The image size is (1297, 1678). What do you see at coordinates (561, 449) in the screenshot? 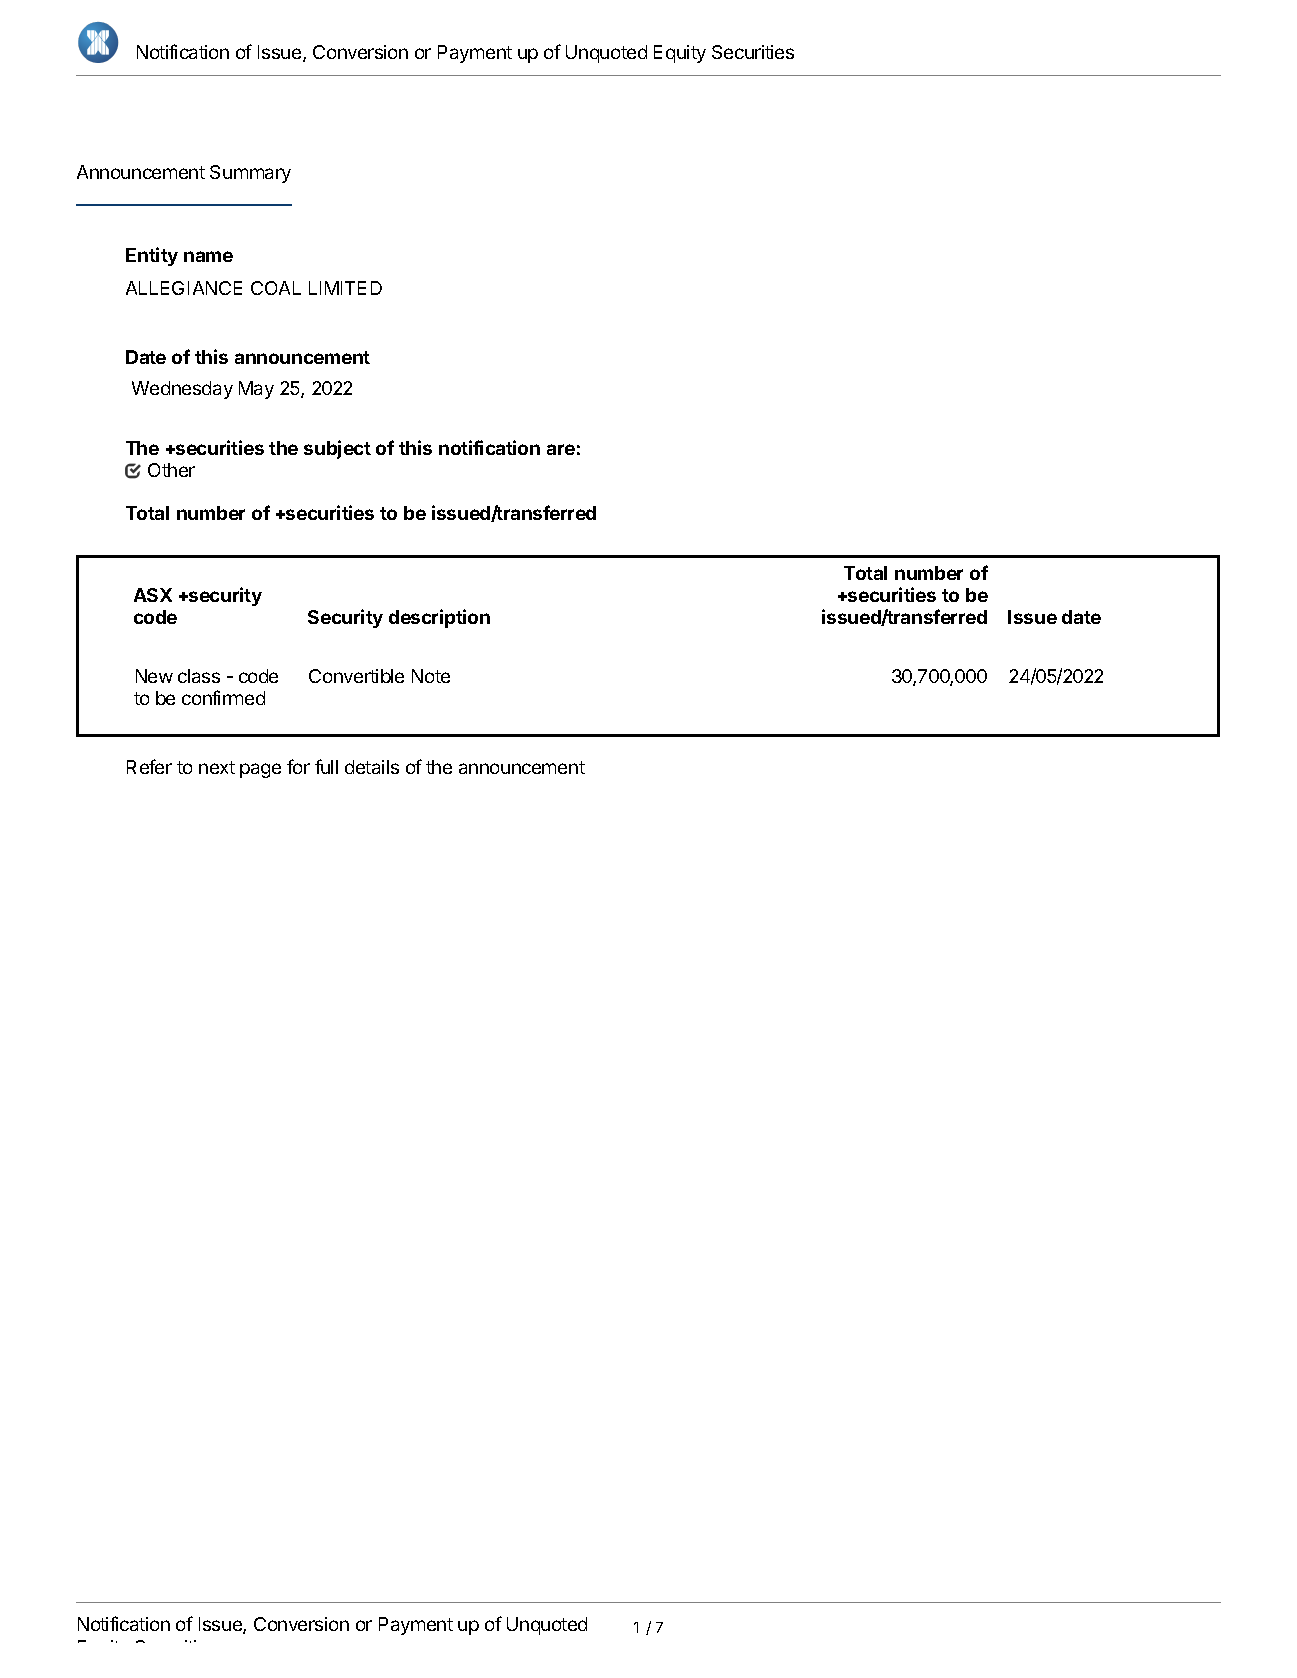
I see `are` at bounding box center [561, 449].
